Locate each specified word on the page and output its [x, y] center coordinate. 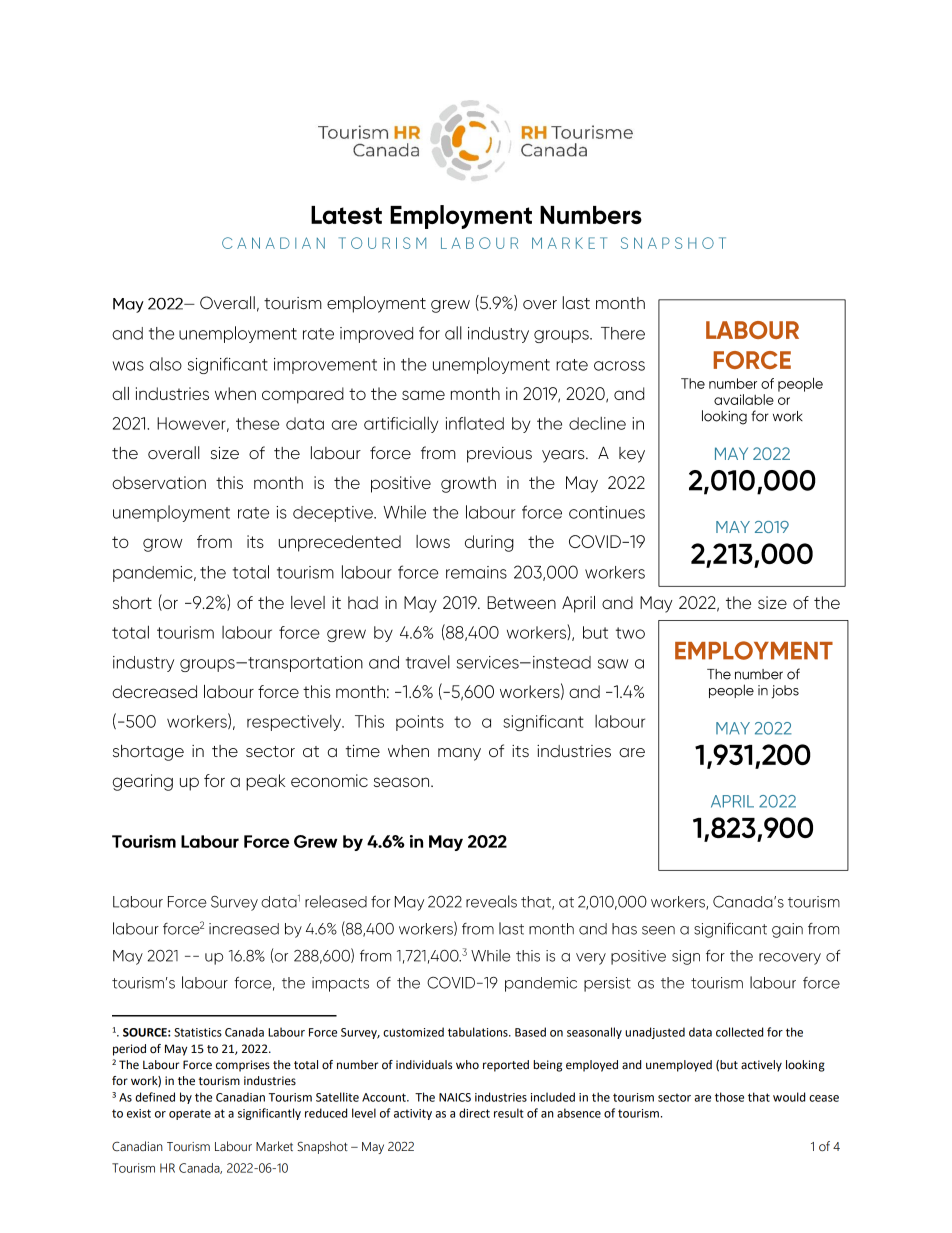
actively [761, 1066]
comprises [243, 1066]
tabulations [479, 1032]
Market [274, 1146]
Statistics [198, 1032]
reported [506, 1066]
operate [190, 1114]
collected [739, 1032]
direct [474, 1113]
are [702, 1098]
